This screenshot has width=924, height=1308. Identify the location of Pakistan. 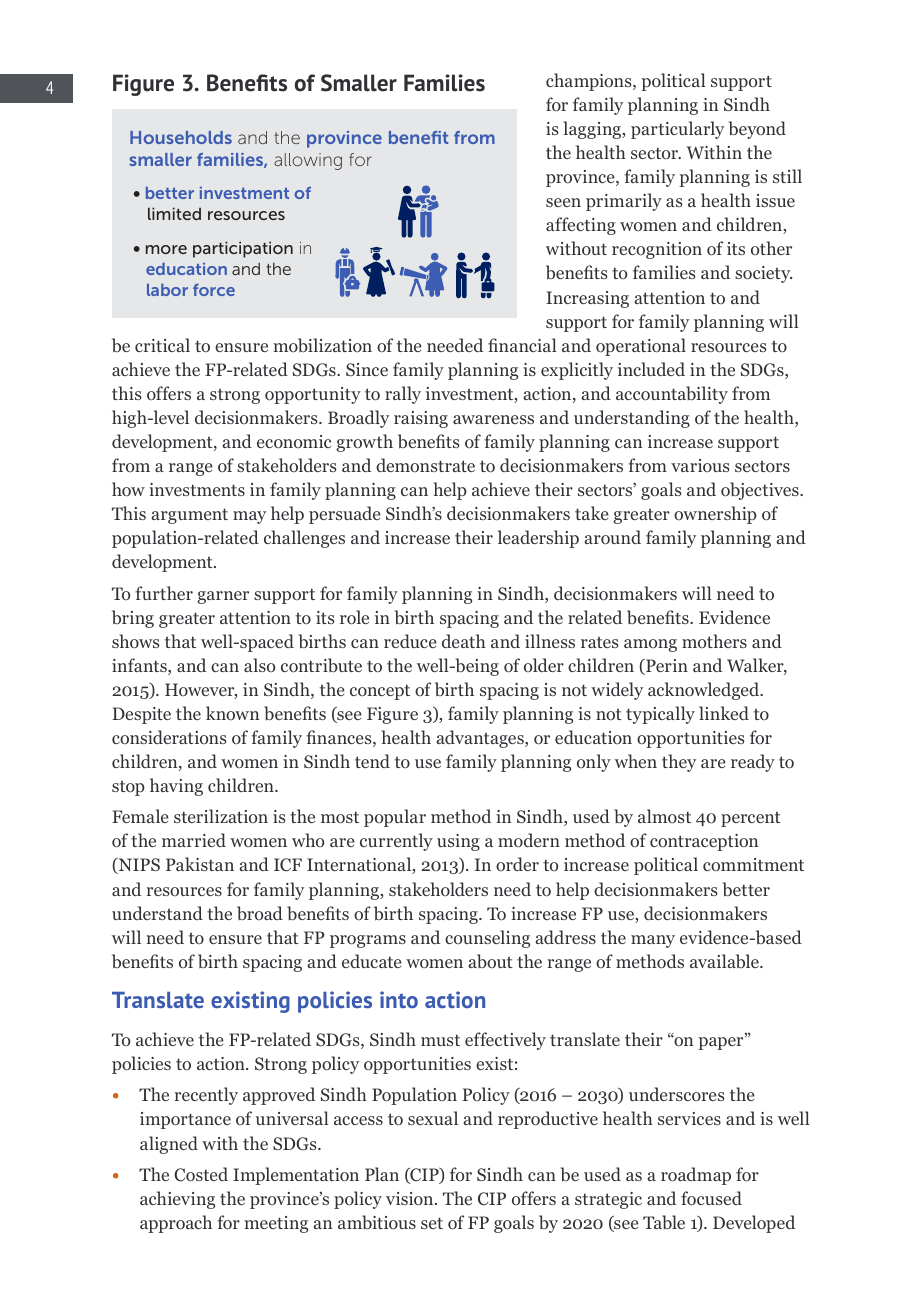
(200, 864).
